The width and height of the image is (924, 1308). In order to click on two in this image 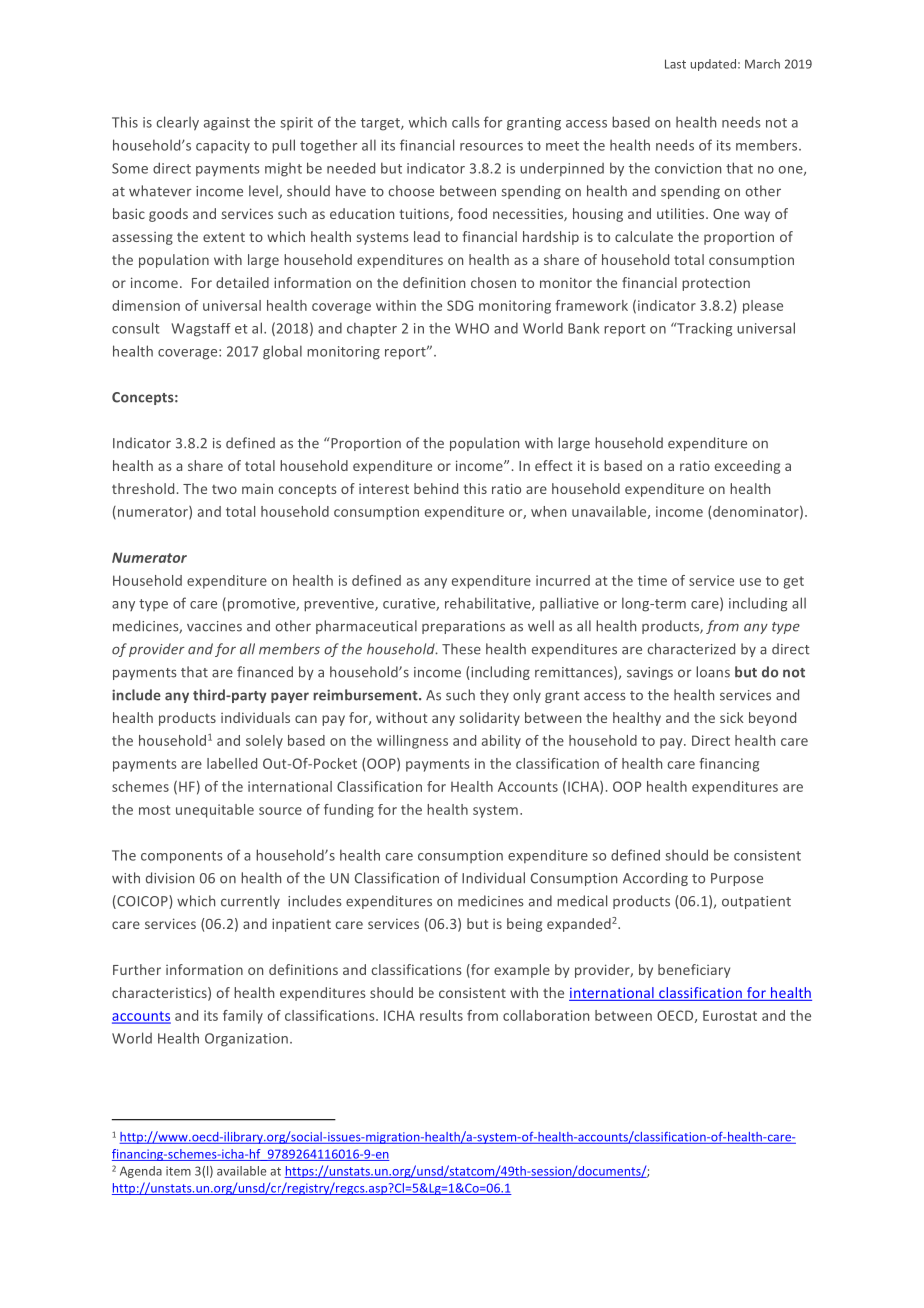, I will do `click(224, 489)`.
